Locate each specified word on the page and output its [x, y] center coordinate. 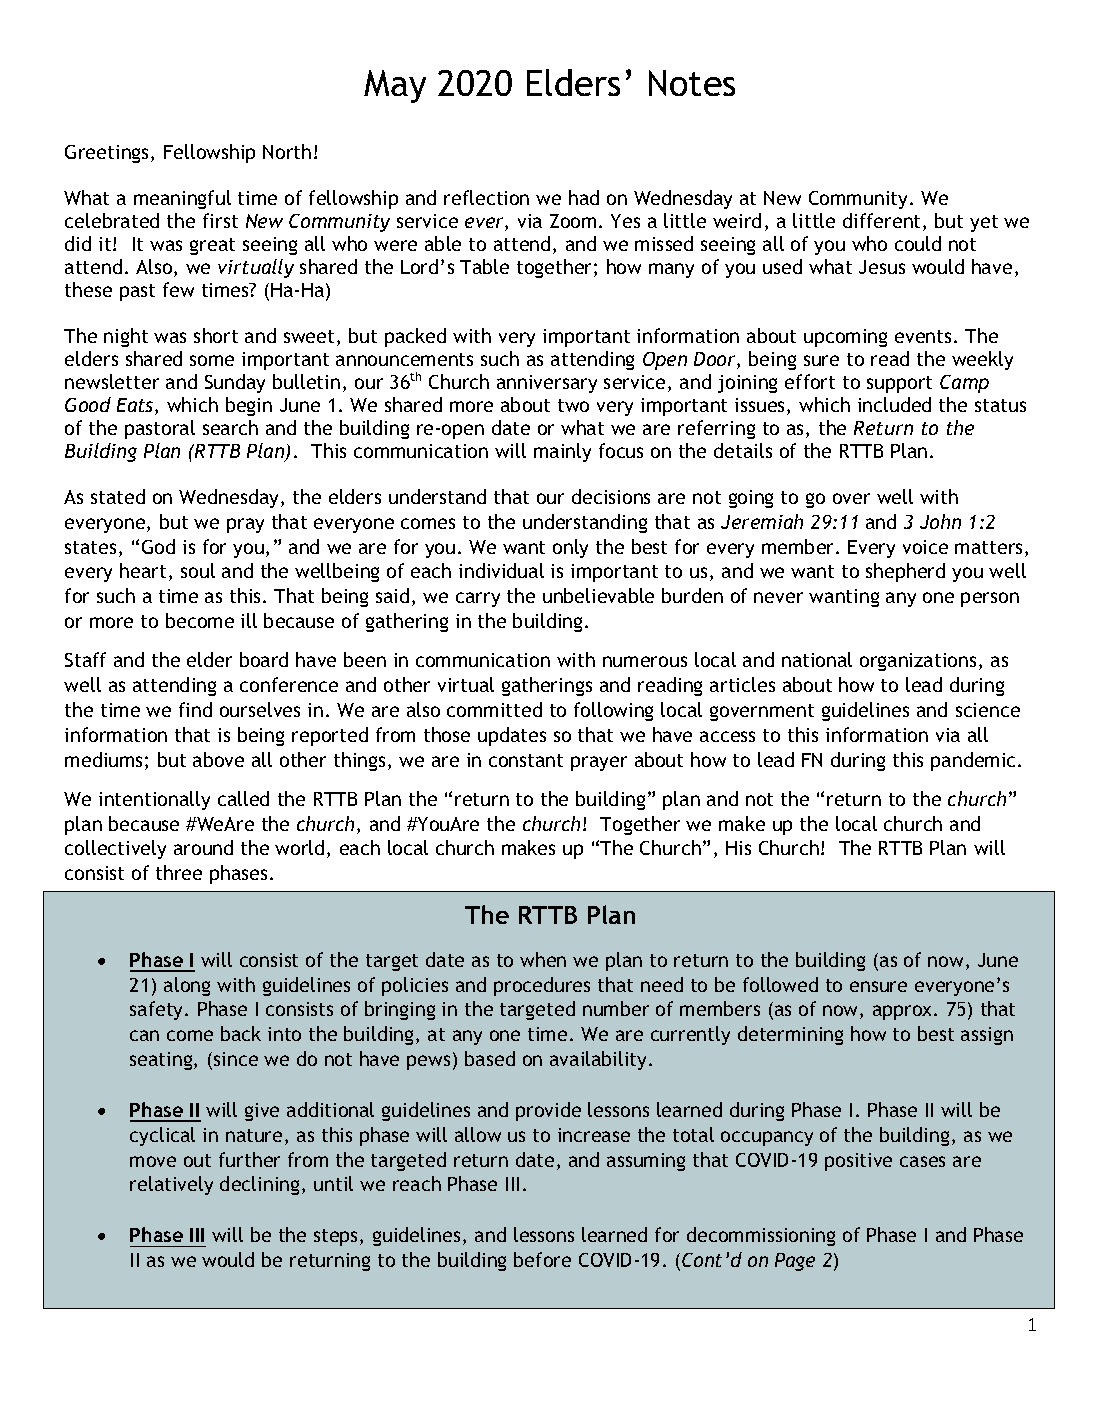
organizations [918, 662]
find [195, 709]
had [584, 197]
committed [494, 709]
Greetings [108, 154]
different [883, 222]
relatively [171, 1185]
